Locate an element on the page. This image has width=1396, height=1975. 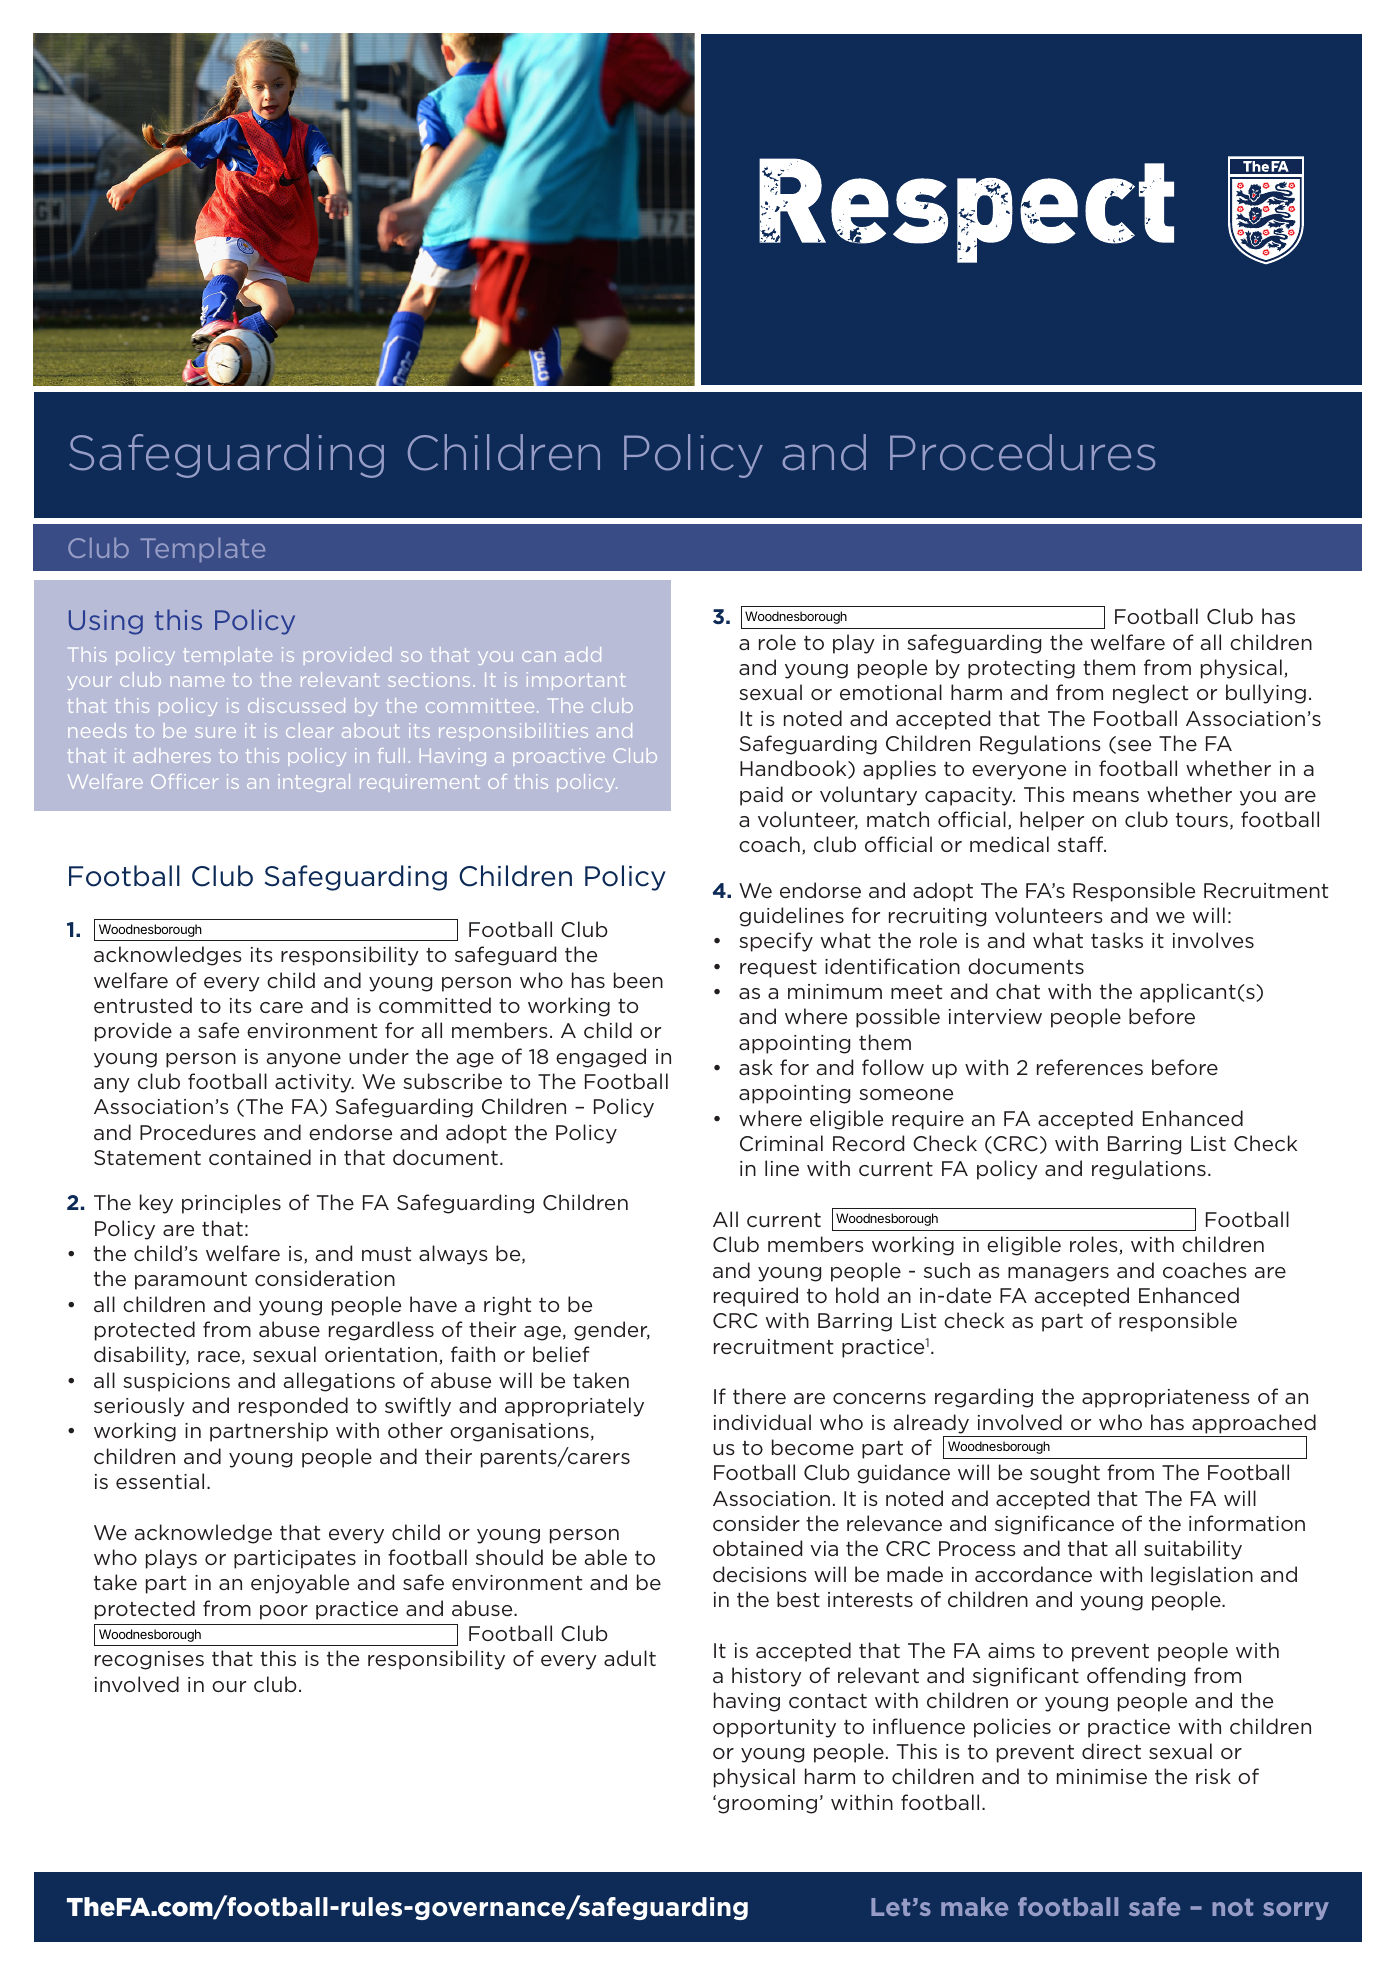
references is located at coordinates (1090, 1067).
